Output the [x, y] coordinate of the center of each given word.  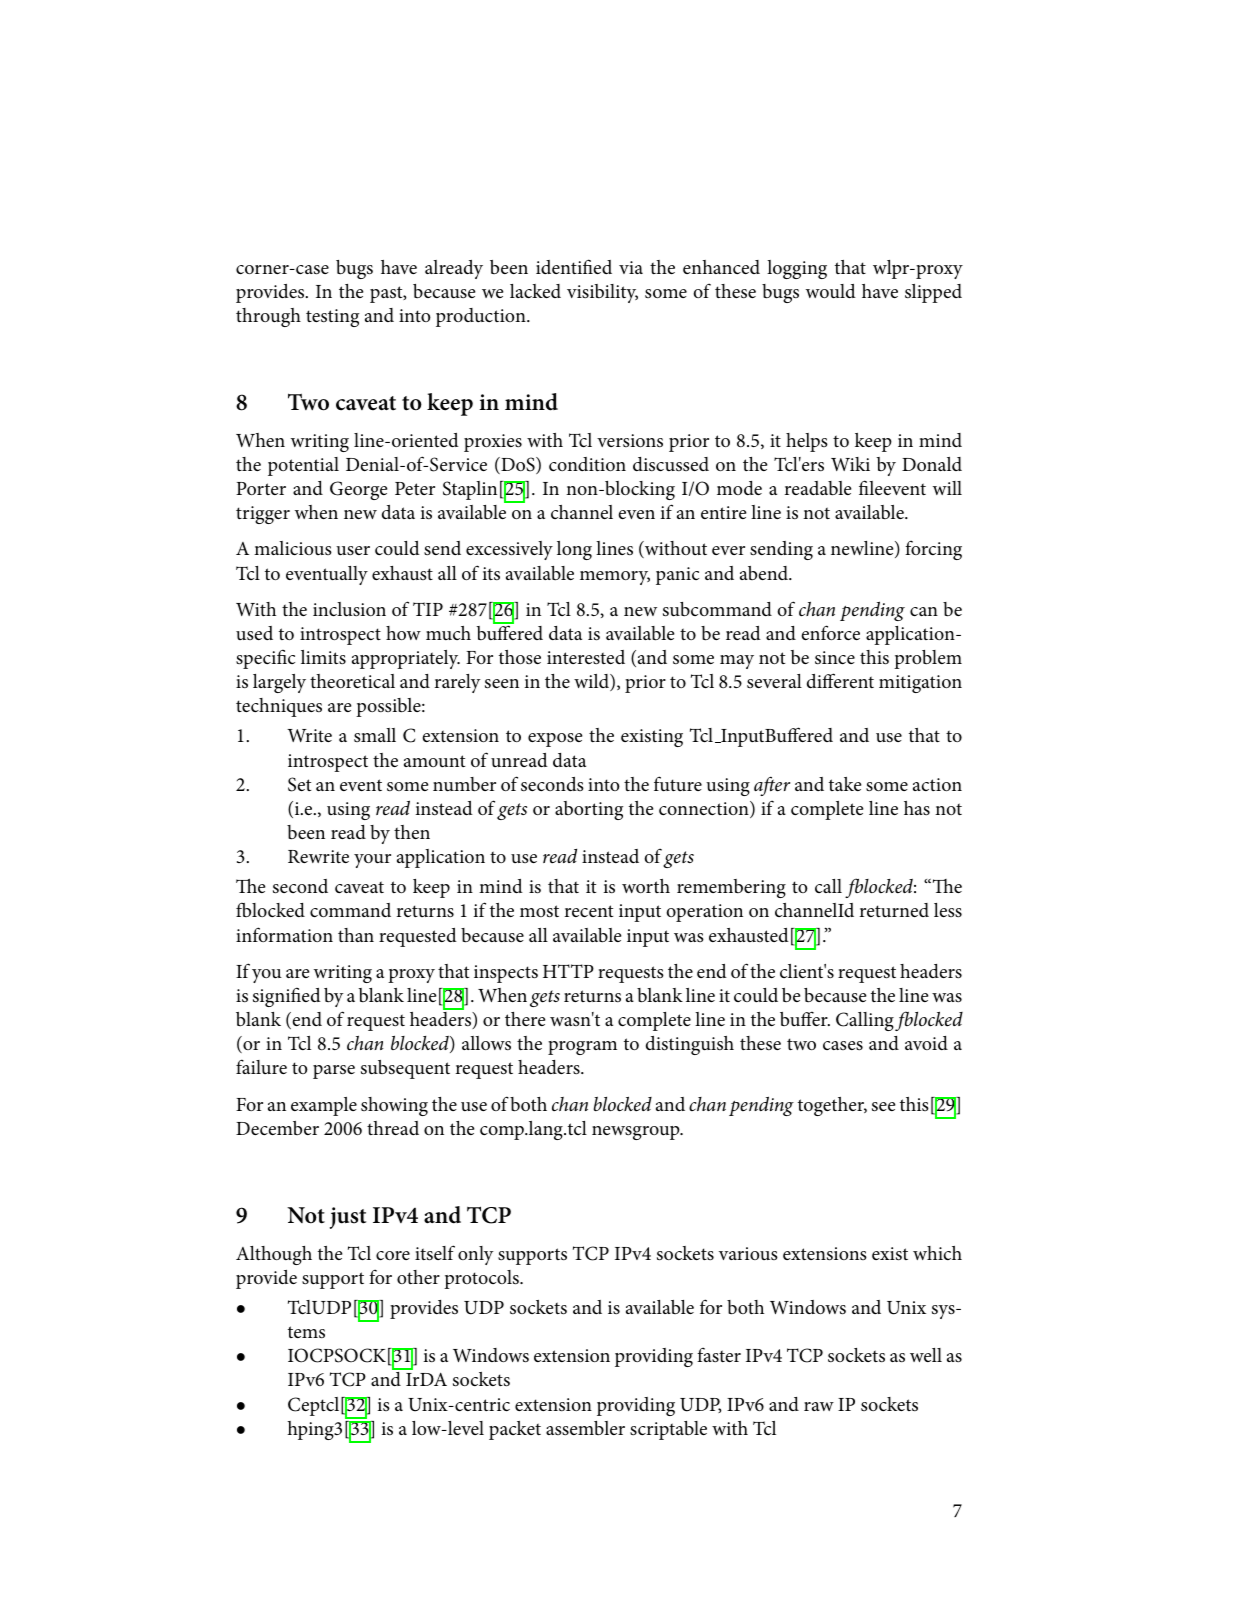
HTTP [568, 971]
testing [332, 318]
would [831, 291]
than [356, 935]
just [348, 1218]
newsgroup [637, 1133]
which [937, 1253]
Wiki [850, 464]
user [353, 550]
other [418, 1277]
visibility [602, 293]
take [845, 784]
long [574, 550]
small [375, 735]
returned [894, 910]
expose [555, 740]
